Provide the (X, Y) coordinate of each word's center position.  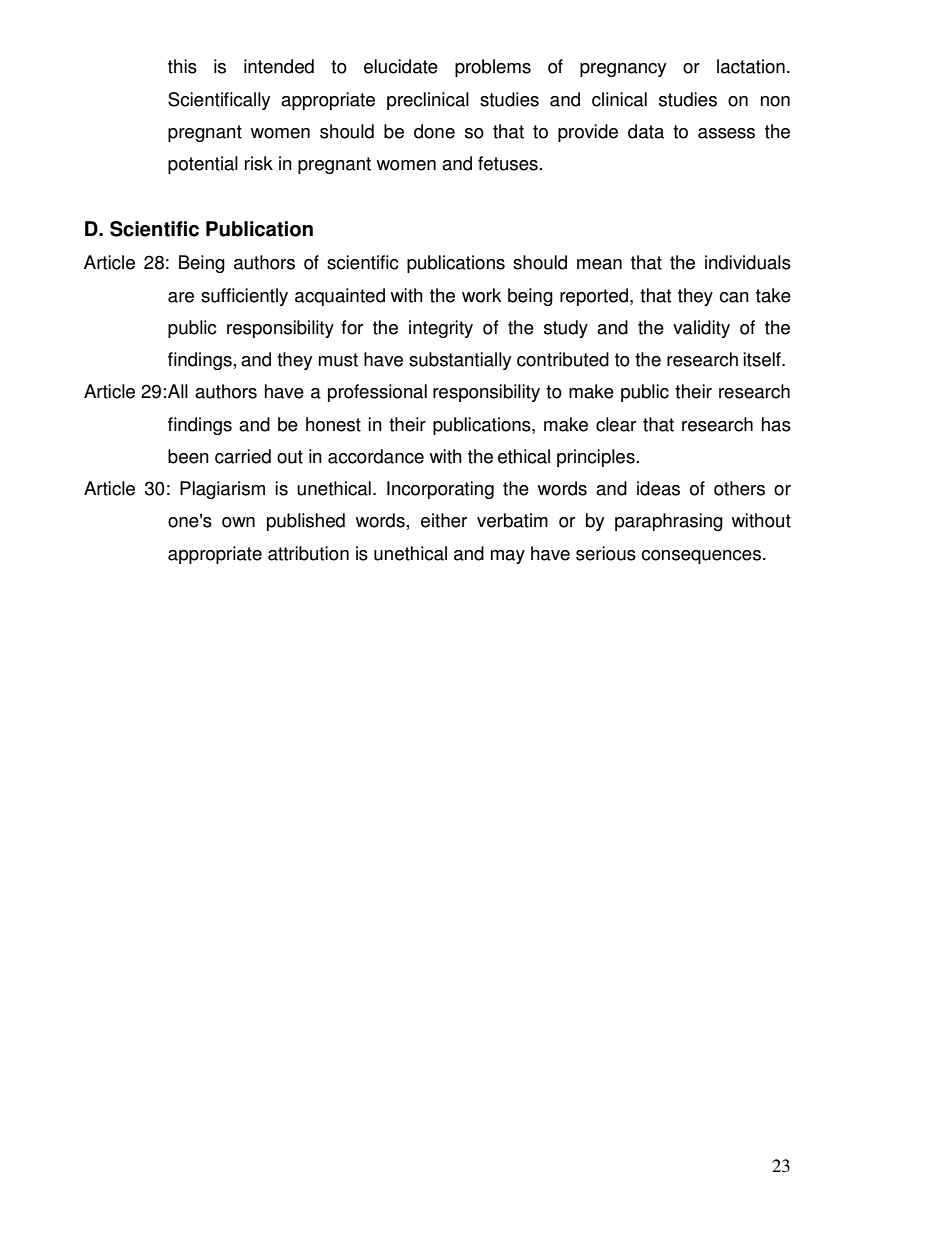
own (238, 522)
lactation (751, 66)
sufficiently (244, 297)
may (508, 557)
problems (493, 68)
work (482, 295)
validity (701, 329)
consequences (701, 557)
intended (279, 66)
